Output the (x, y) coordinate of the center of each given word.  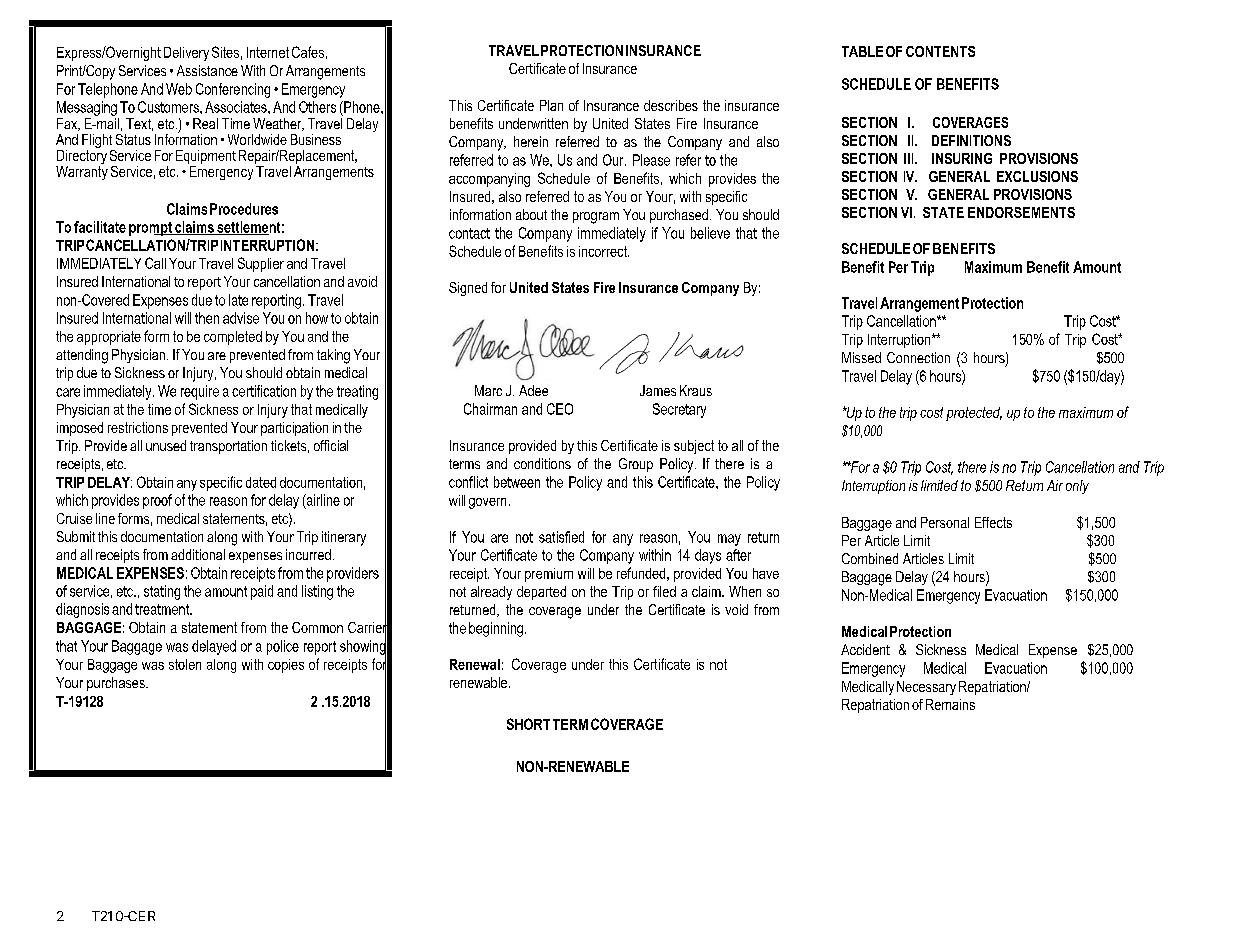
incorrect (604, 251)
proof (157, 501)
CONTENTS (940, 51)
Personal (945, 522)
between (517, 482)
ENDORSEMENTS (1021, 212)
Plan (551, 105)
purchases (117, 684)
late (238, 300)
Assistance (207, 70)
